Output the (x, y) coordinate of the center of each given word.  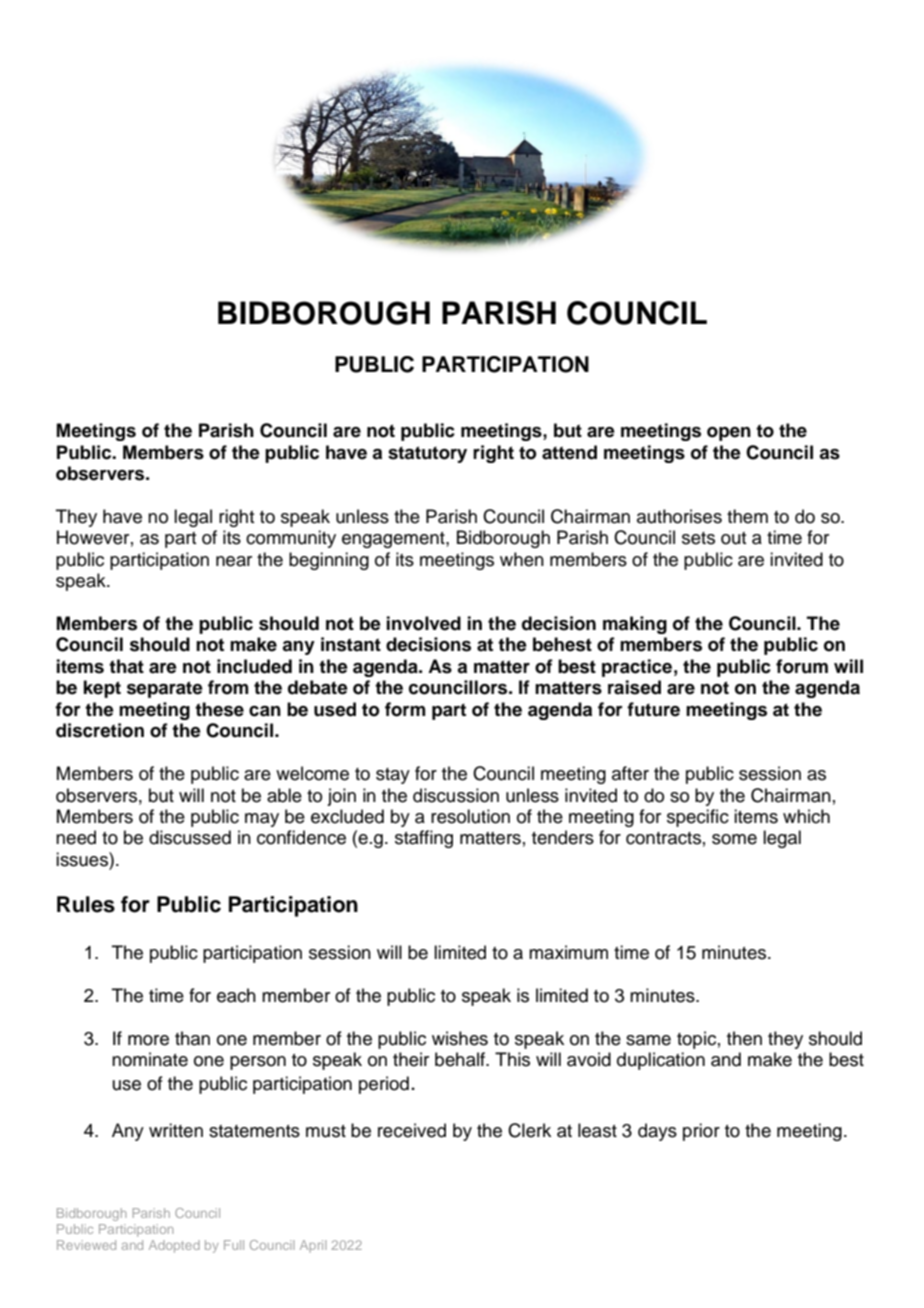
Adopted (174, 1246)
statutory (427, 454)
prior (701, 1132)
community (291, 539)
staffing (424, 839)
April (313, 1246)
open (729, 434)
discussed (190, 837)
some (734, 839)
